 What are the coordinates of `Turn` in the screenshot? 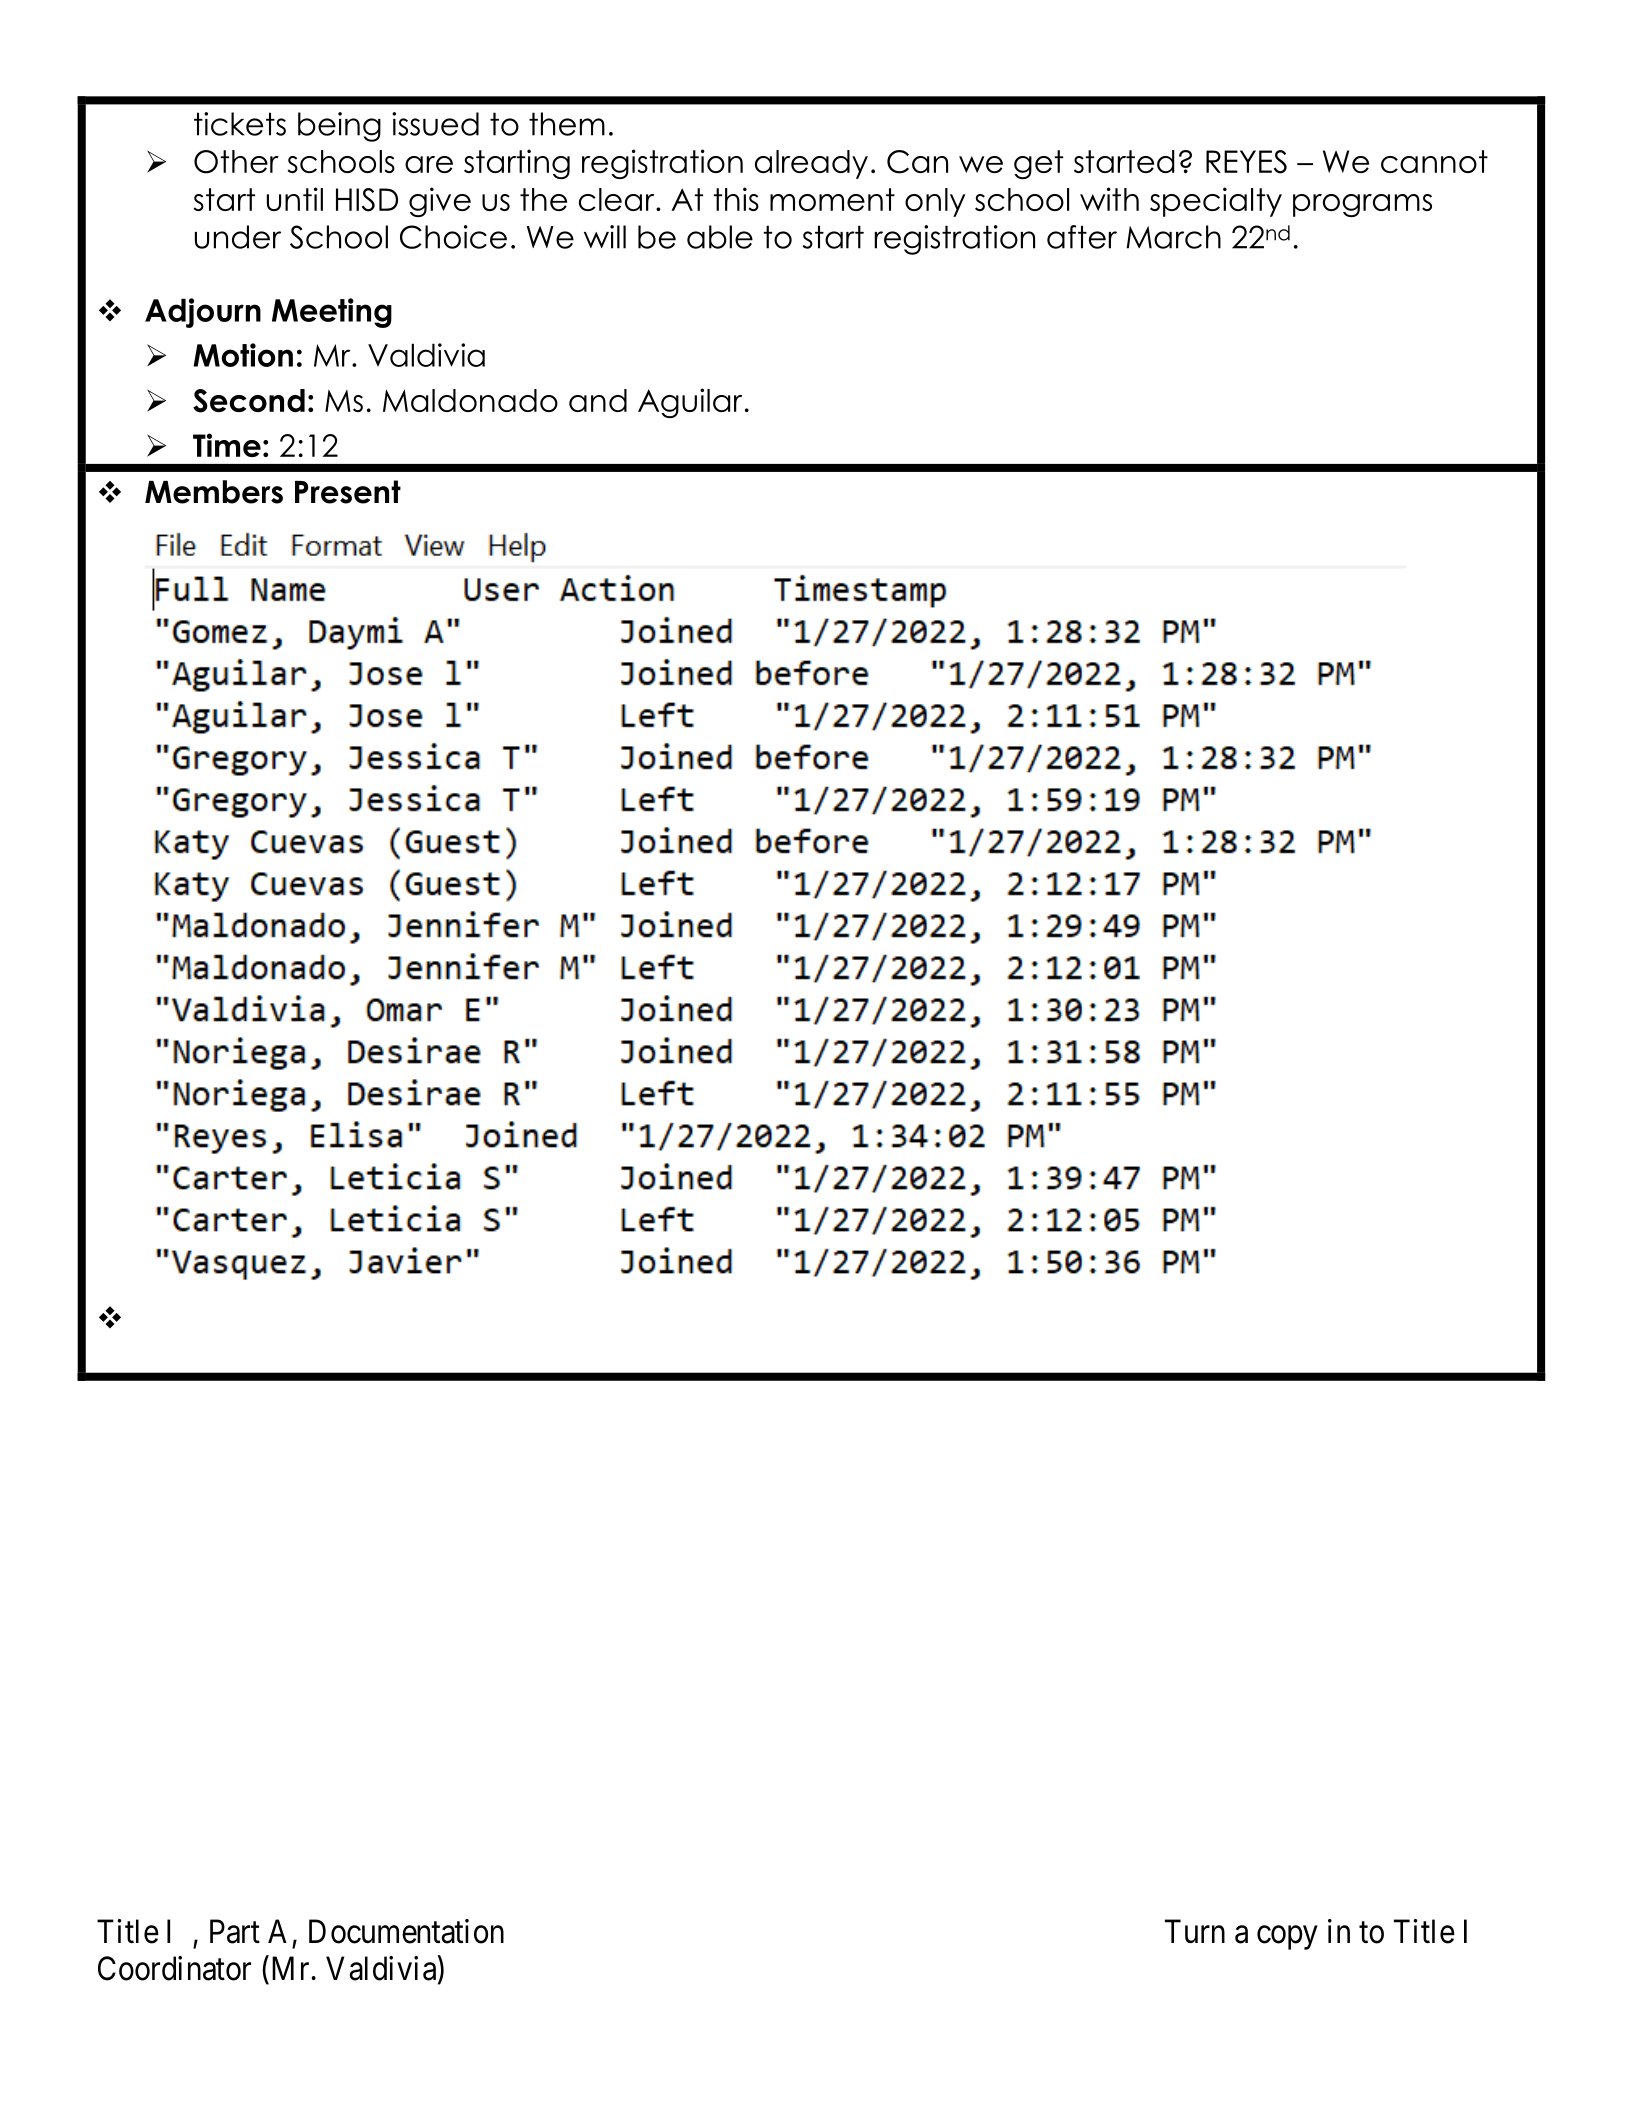 It's located at (1195, 1931).
